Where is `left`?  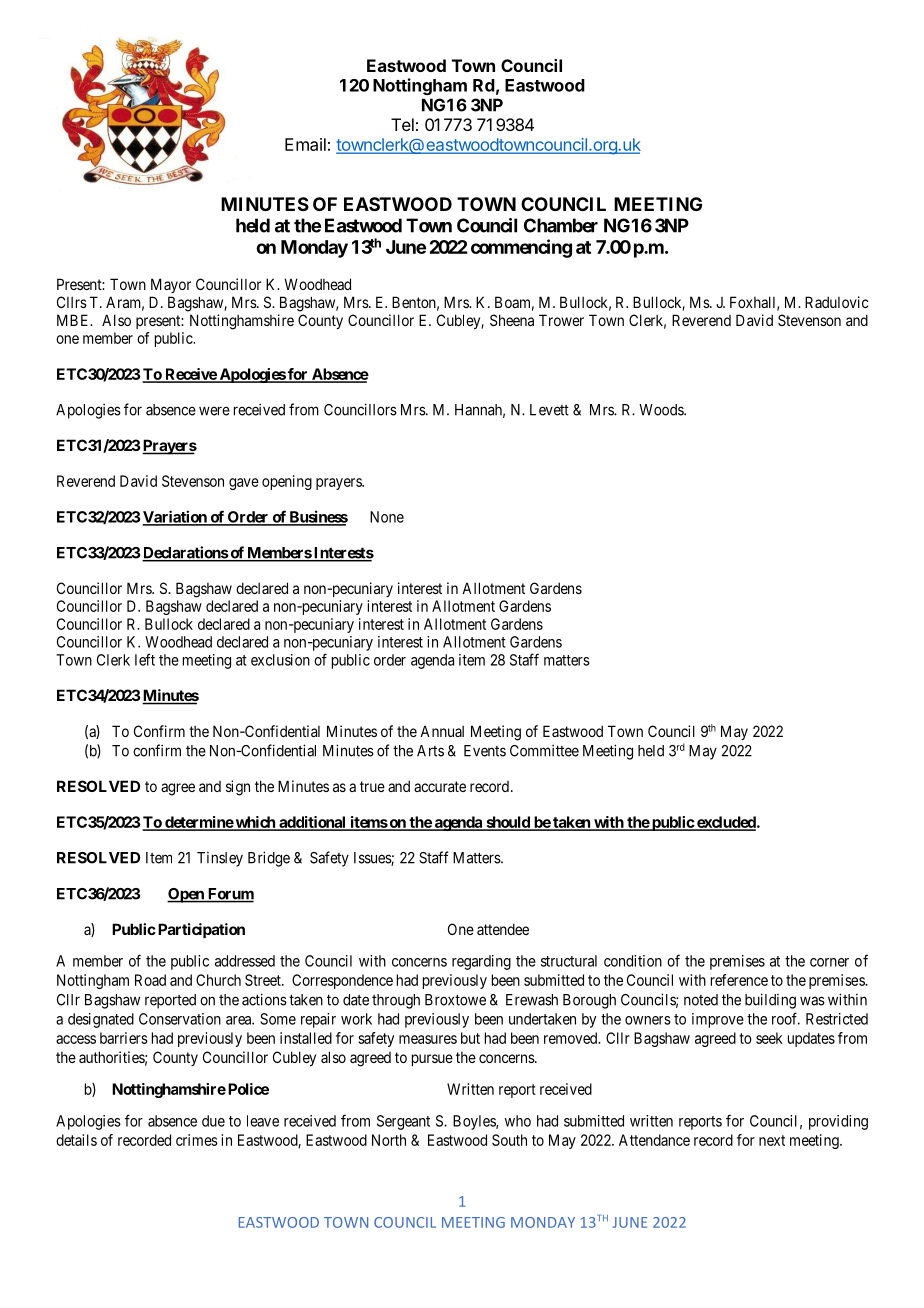 left is located at coordinates (145, 659).
